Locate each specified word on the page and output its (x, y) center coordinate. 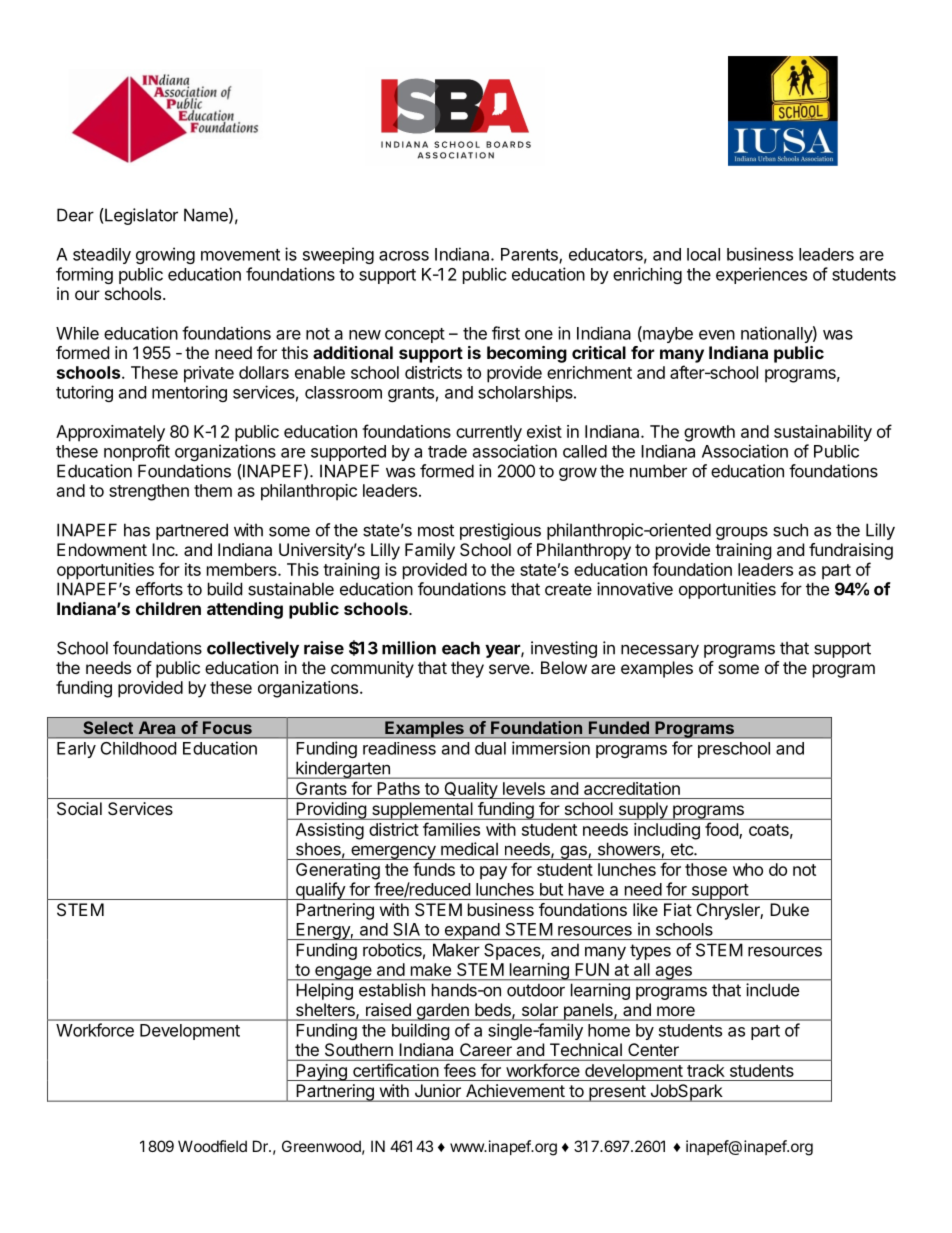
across (404, 256)
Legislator (140, 216)
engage (343, 973)
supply (643, 811)
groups (742, 533)
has (137, 530)
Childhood (138, 748)
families (451, 829)
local (703, 254)
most (436, 530)
